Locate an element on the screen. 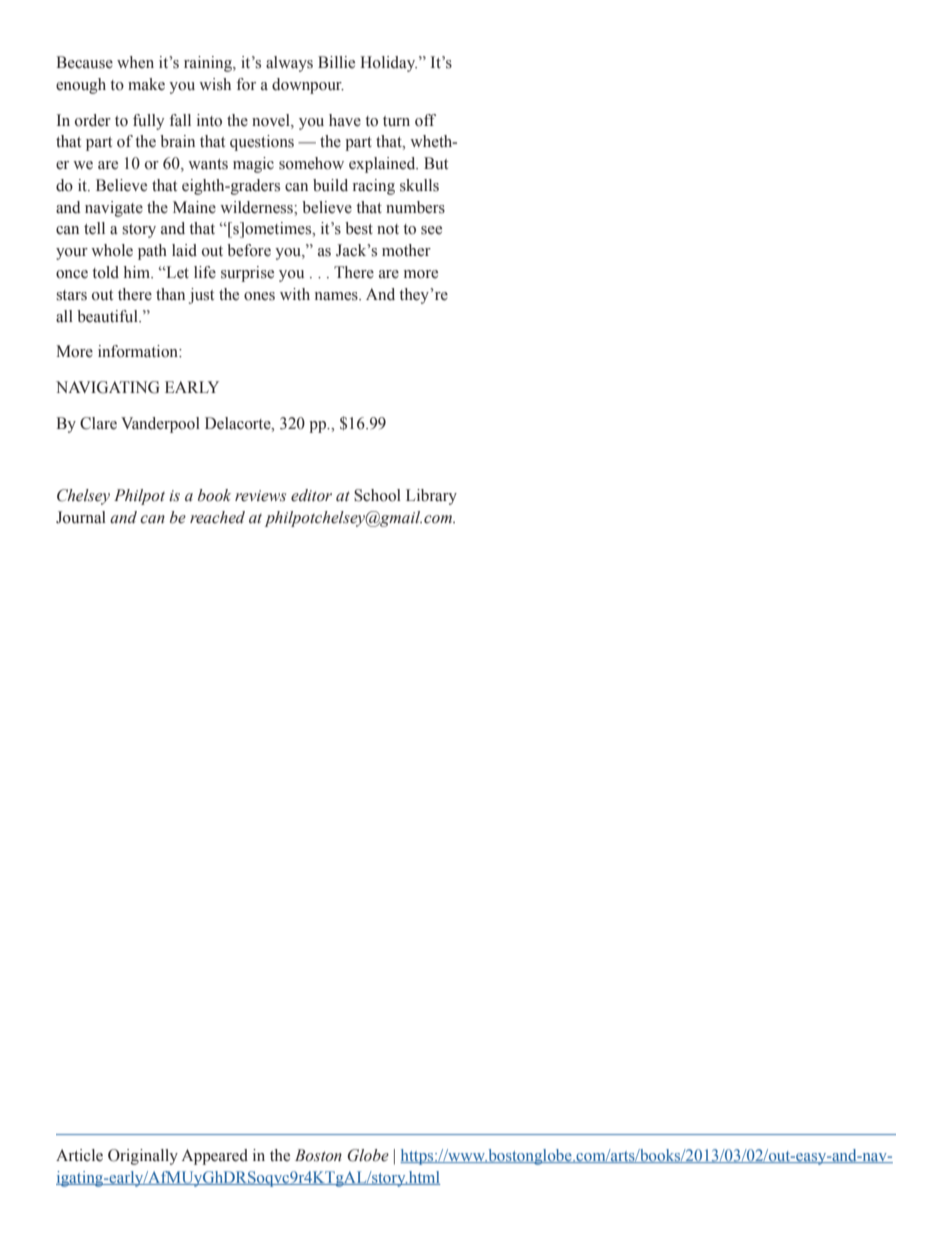 This screenshot has height=1233, width=952. Appeared is located at coordinates (214, 1157).
